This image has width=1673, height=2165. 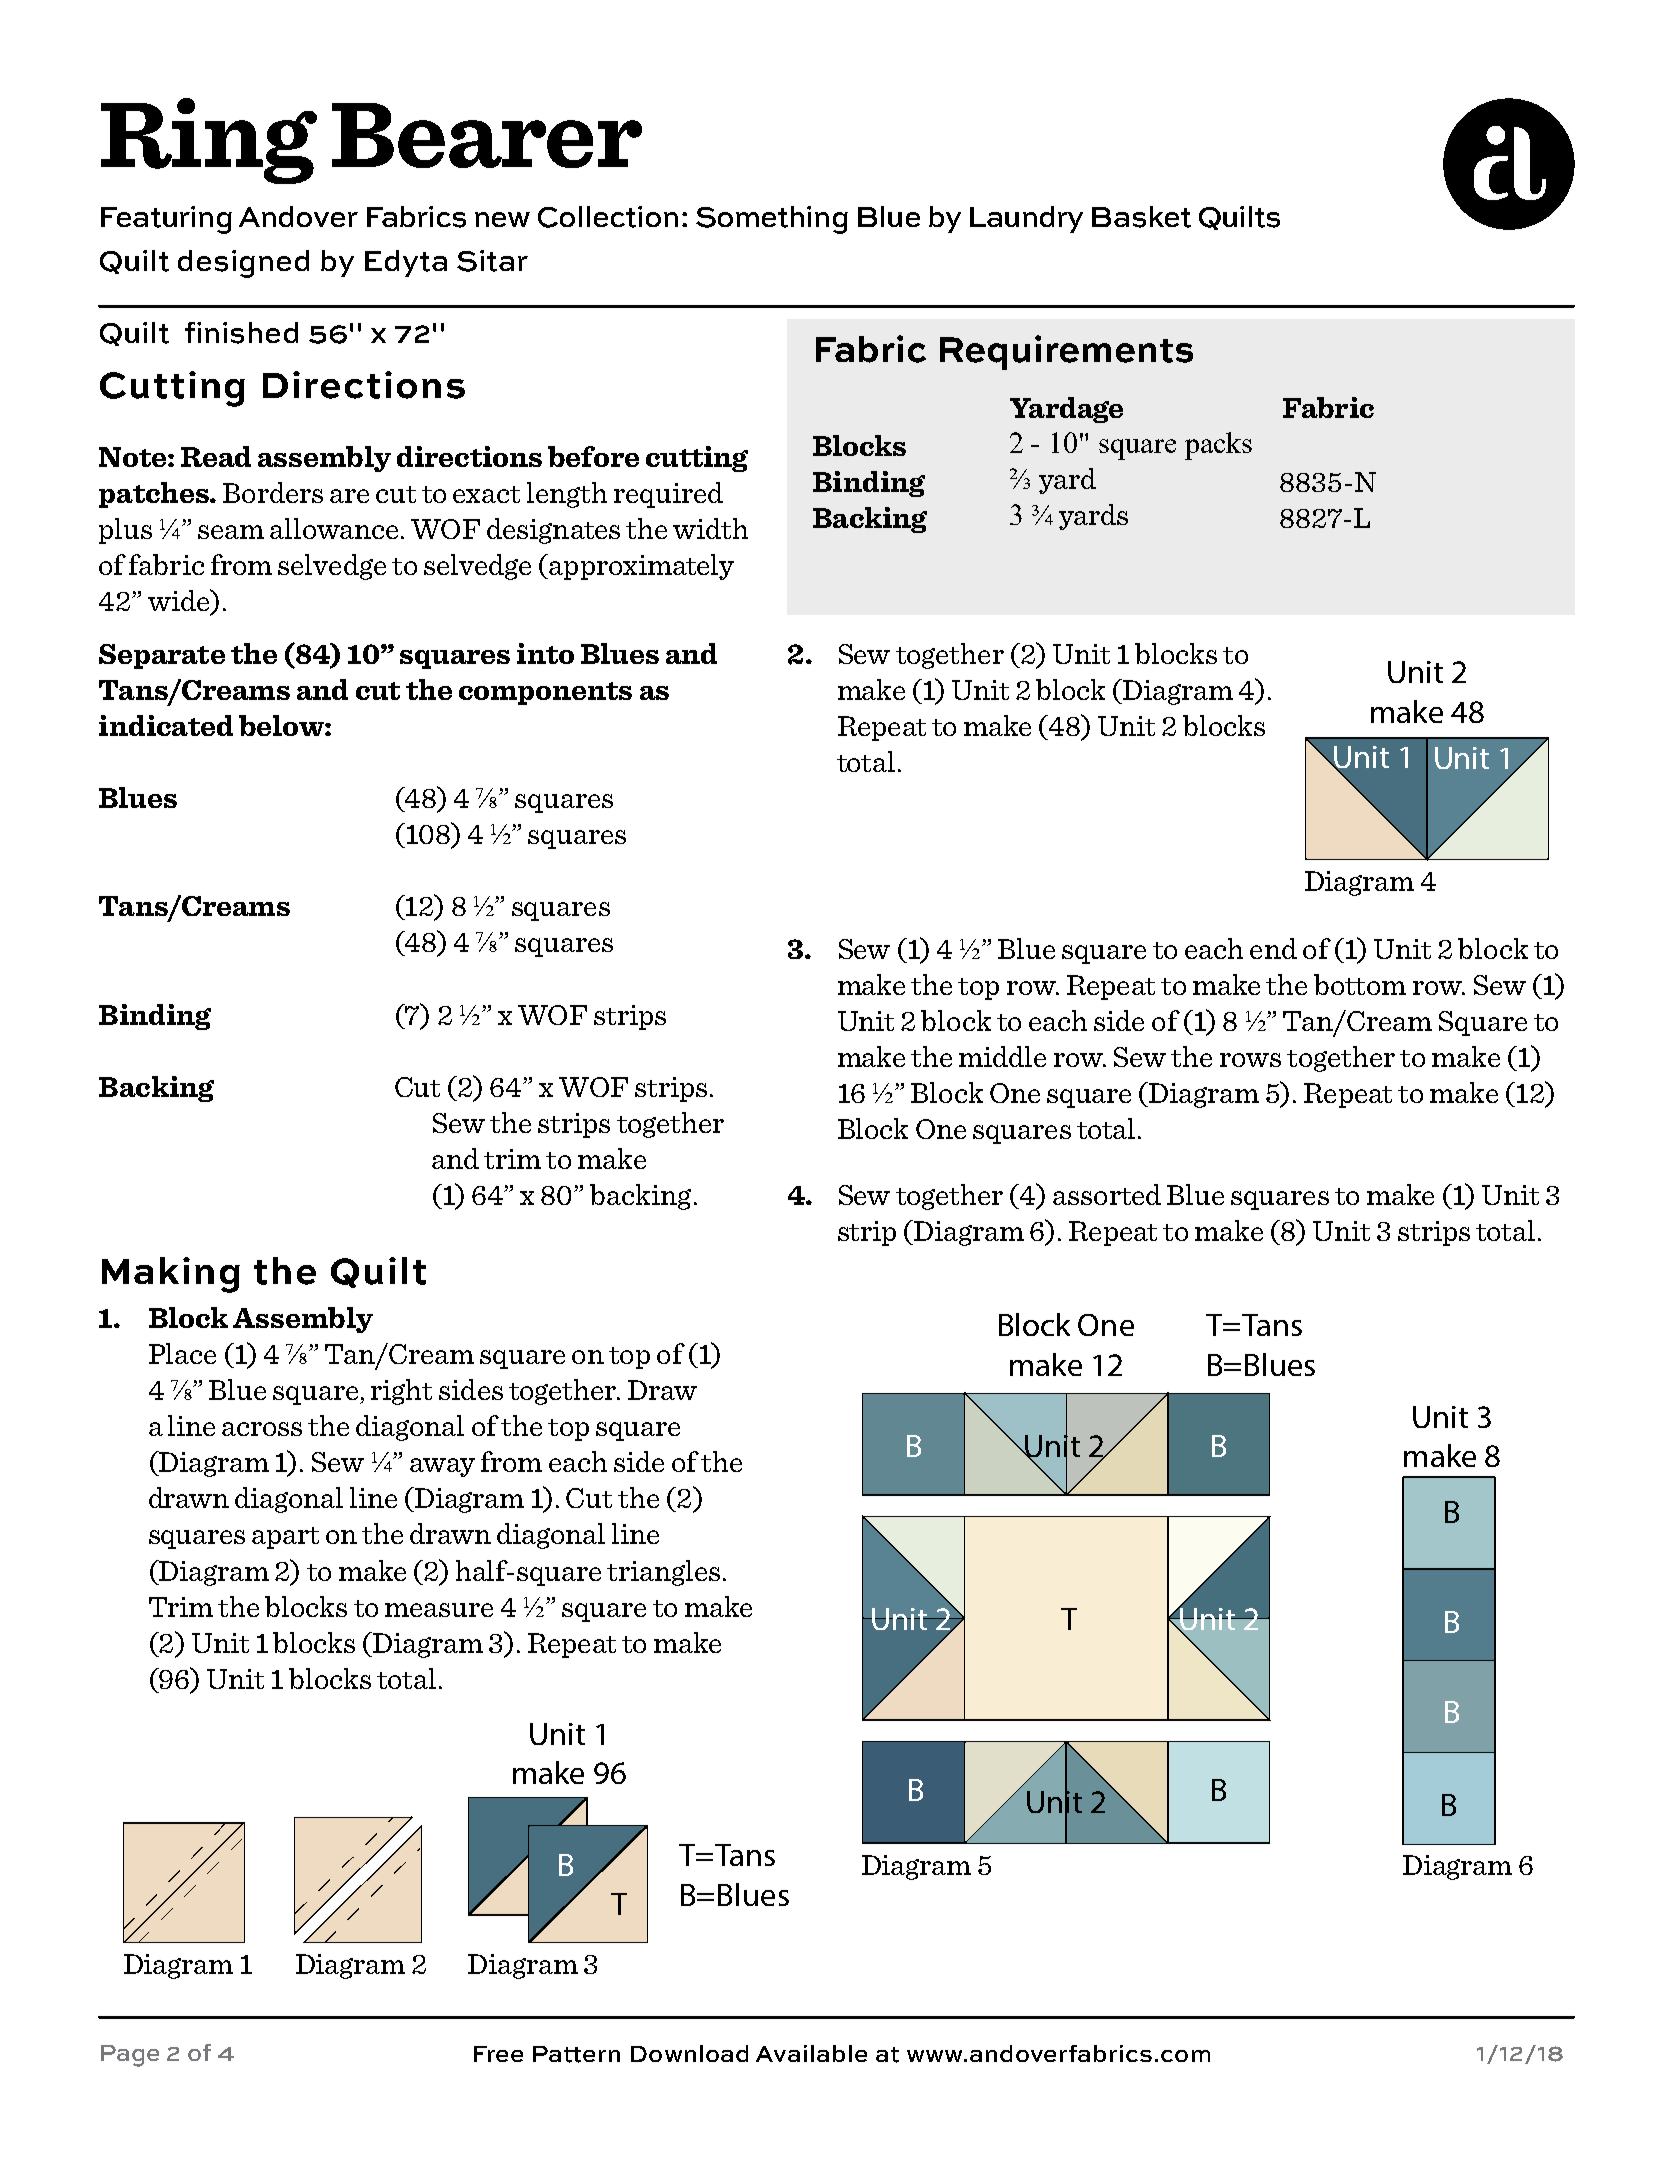 What do you see at coordinates (1273, 948) in the image?
I see `end` at bounding box center [1273, 948].
